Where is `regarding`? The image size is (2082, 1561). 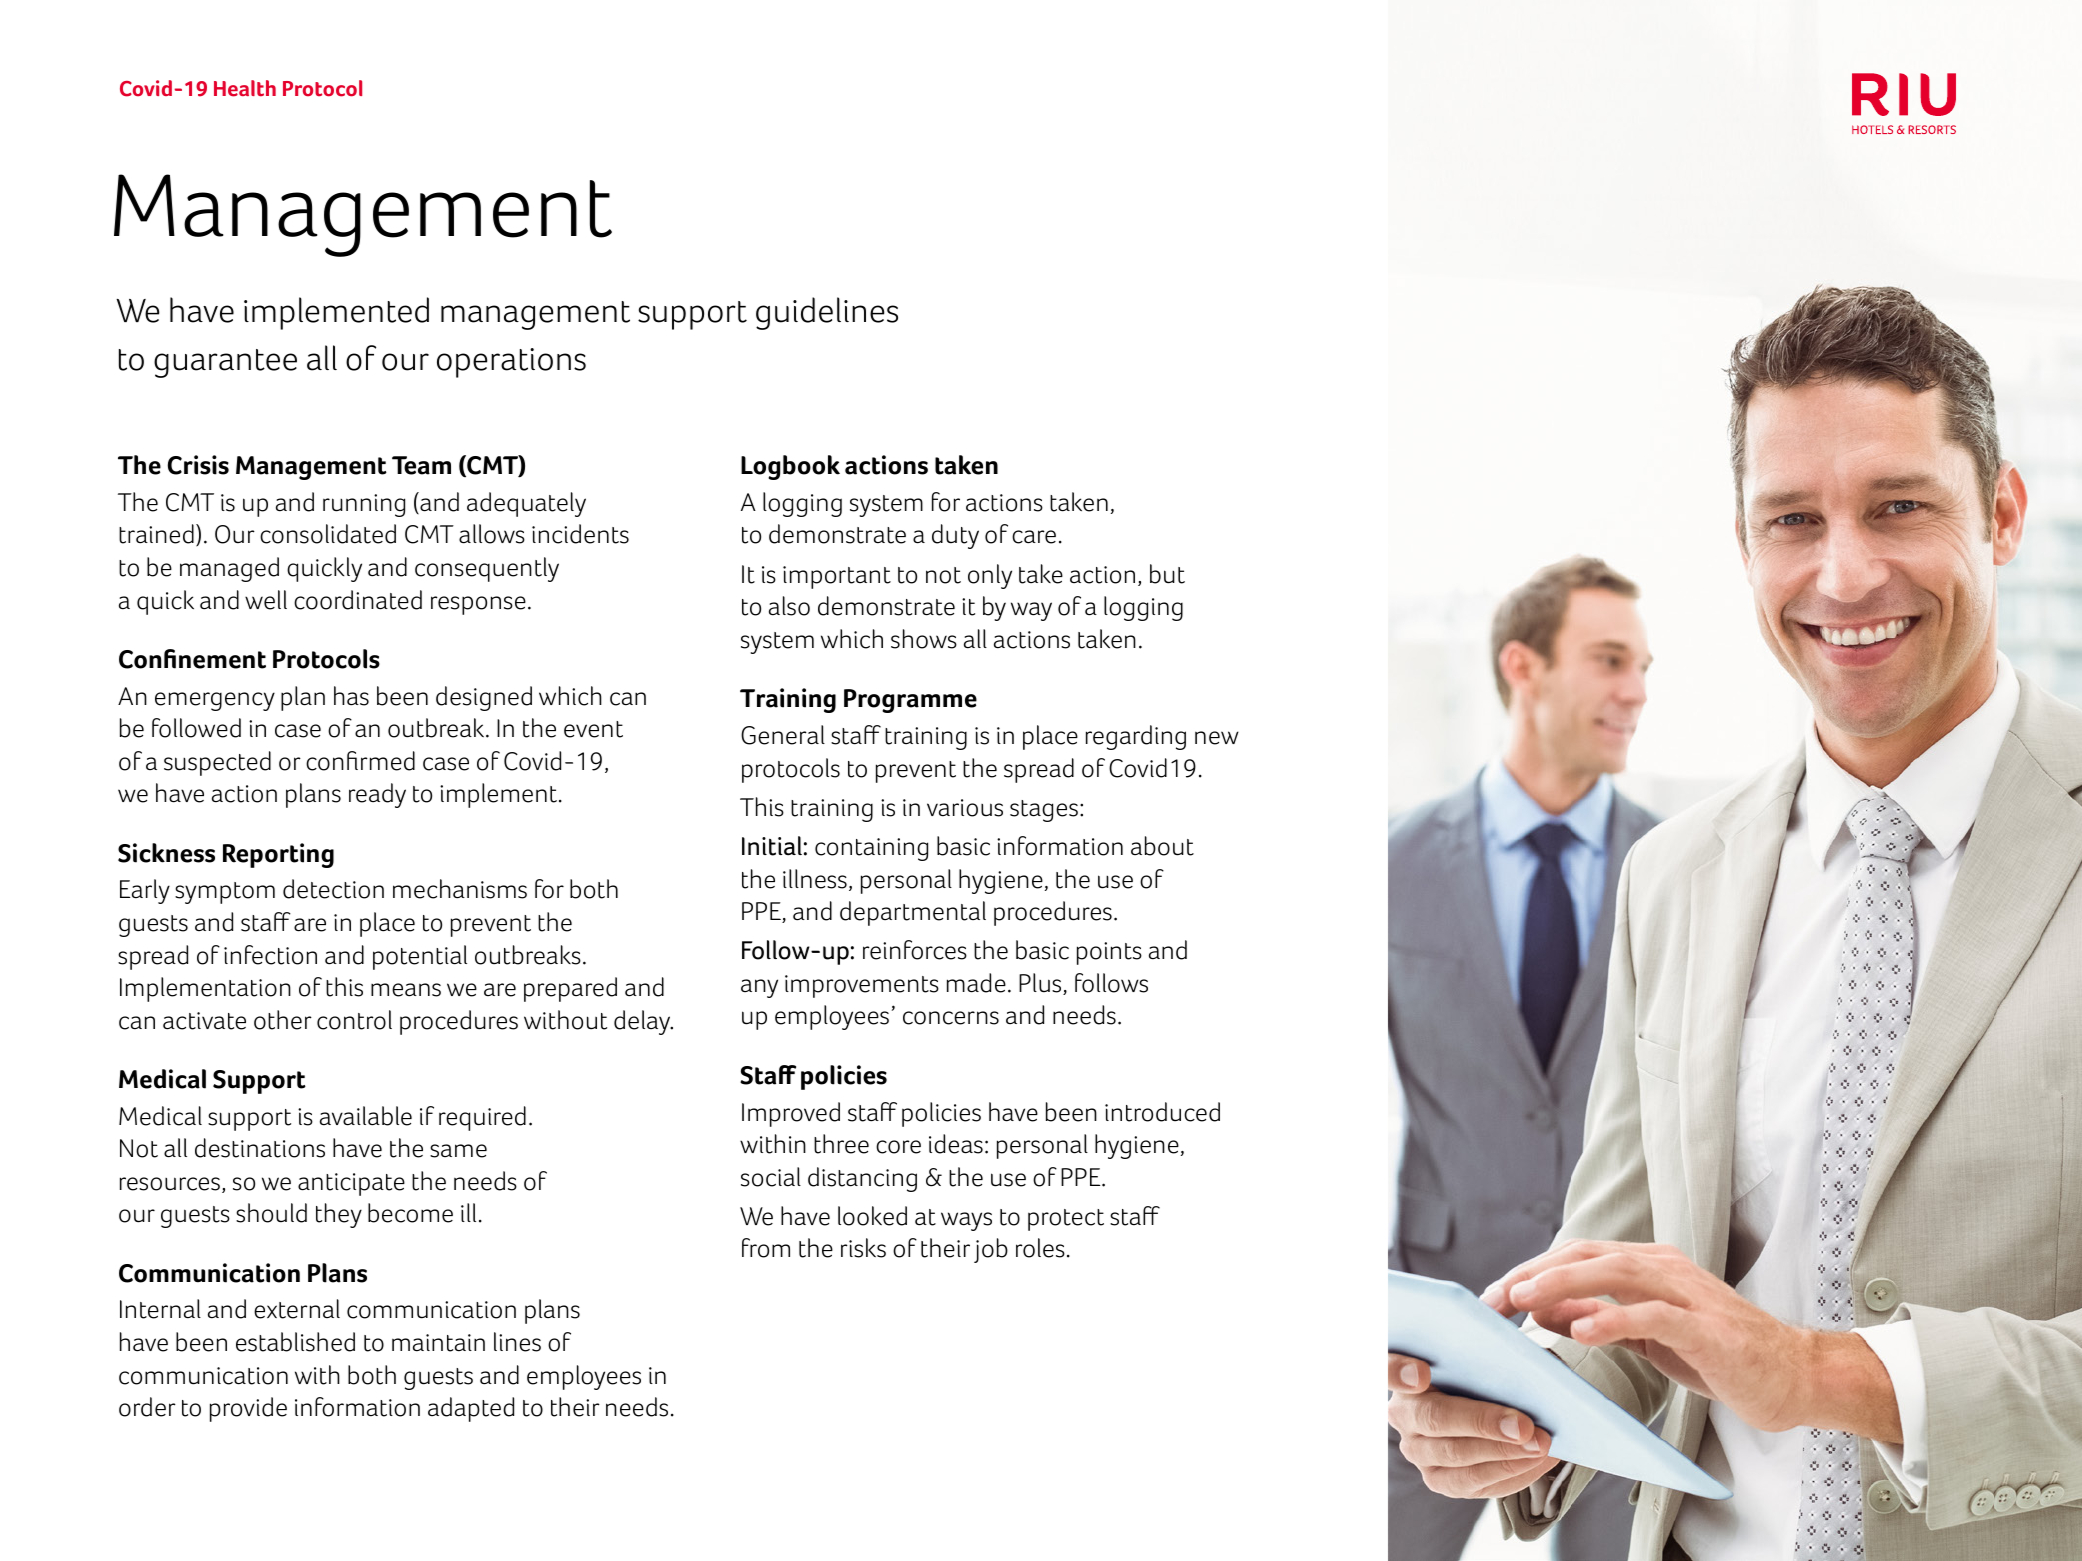 regarding is located at coordinates (1136, 737).
